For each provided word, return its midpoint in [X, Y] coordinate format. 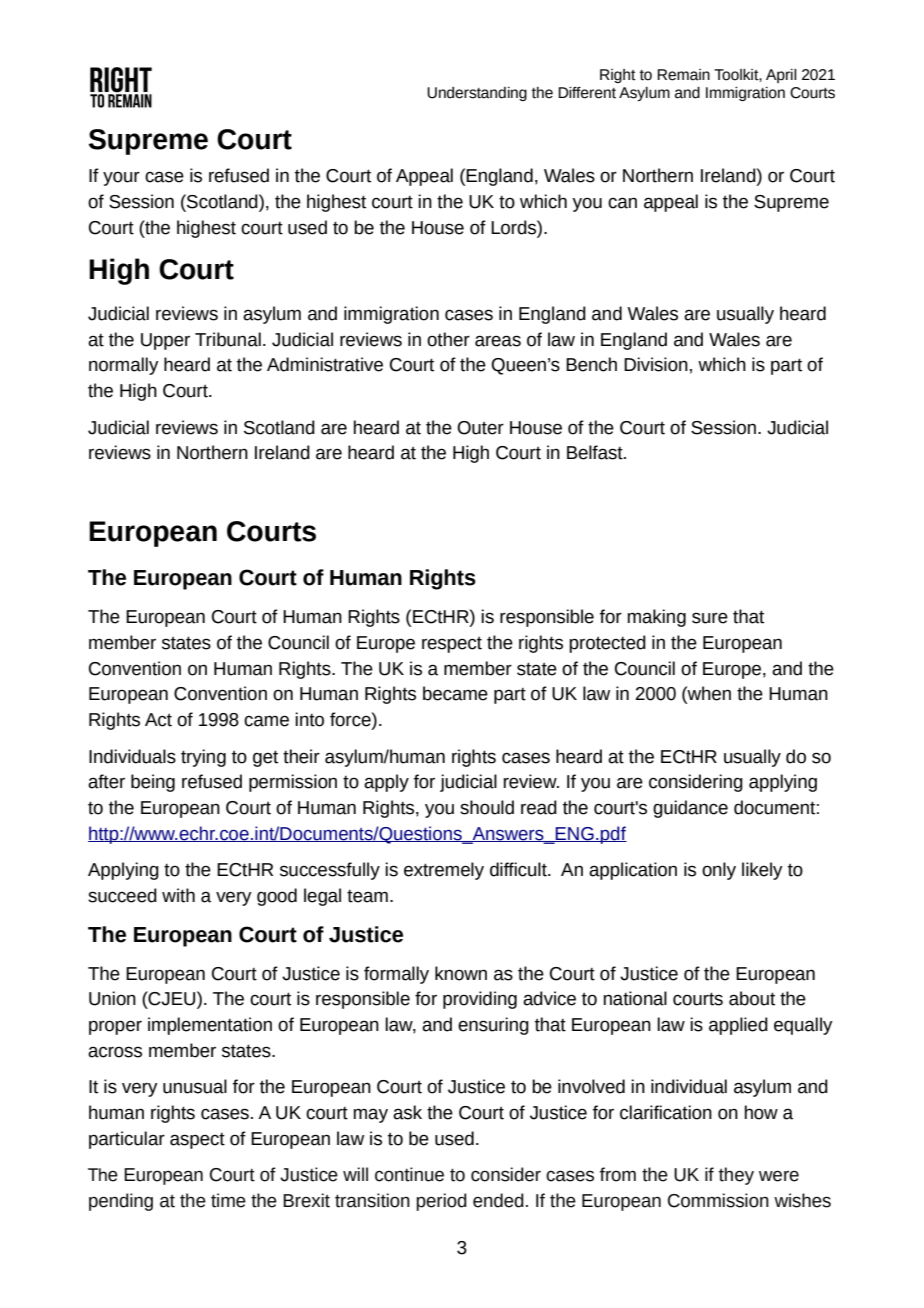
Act [158, 720]
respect [452, 645]
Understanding [477, 94]
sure [710, 618]
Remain [683, 75]
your [121, 179]
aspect [197, 1141]
